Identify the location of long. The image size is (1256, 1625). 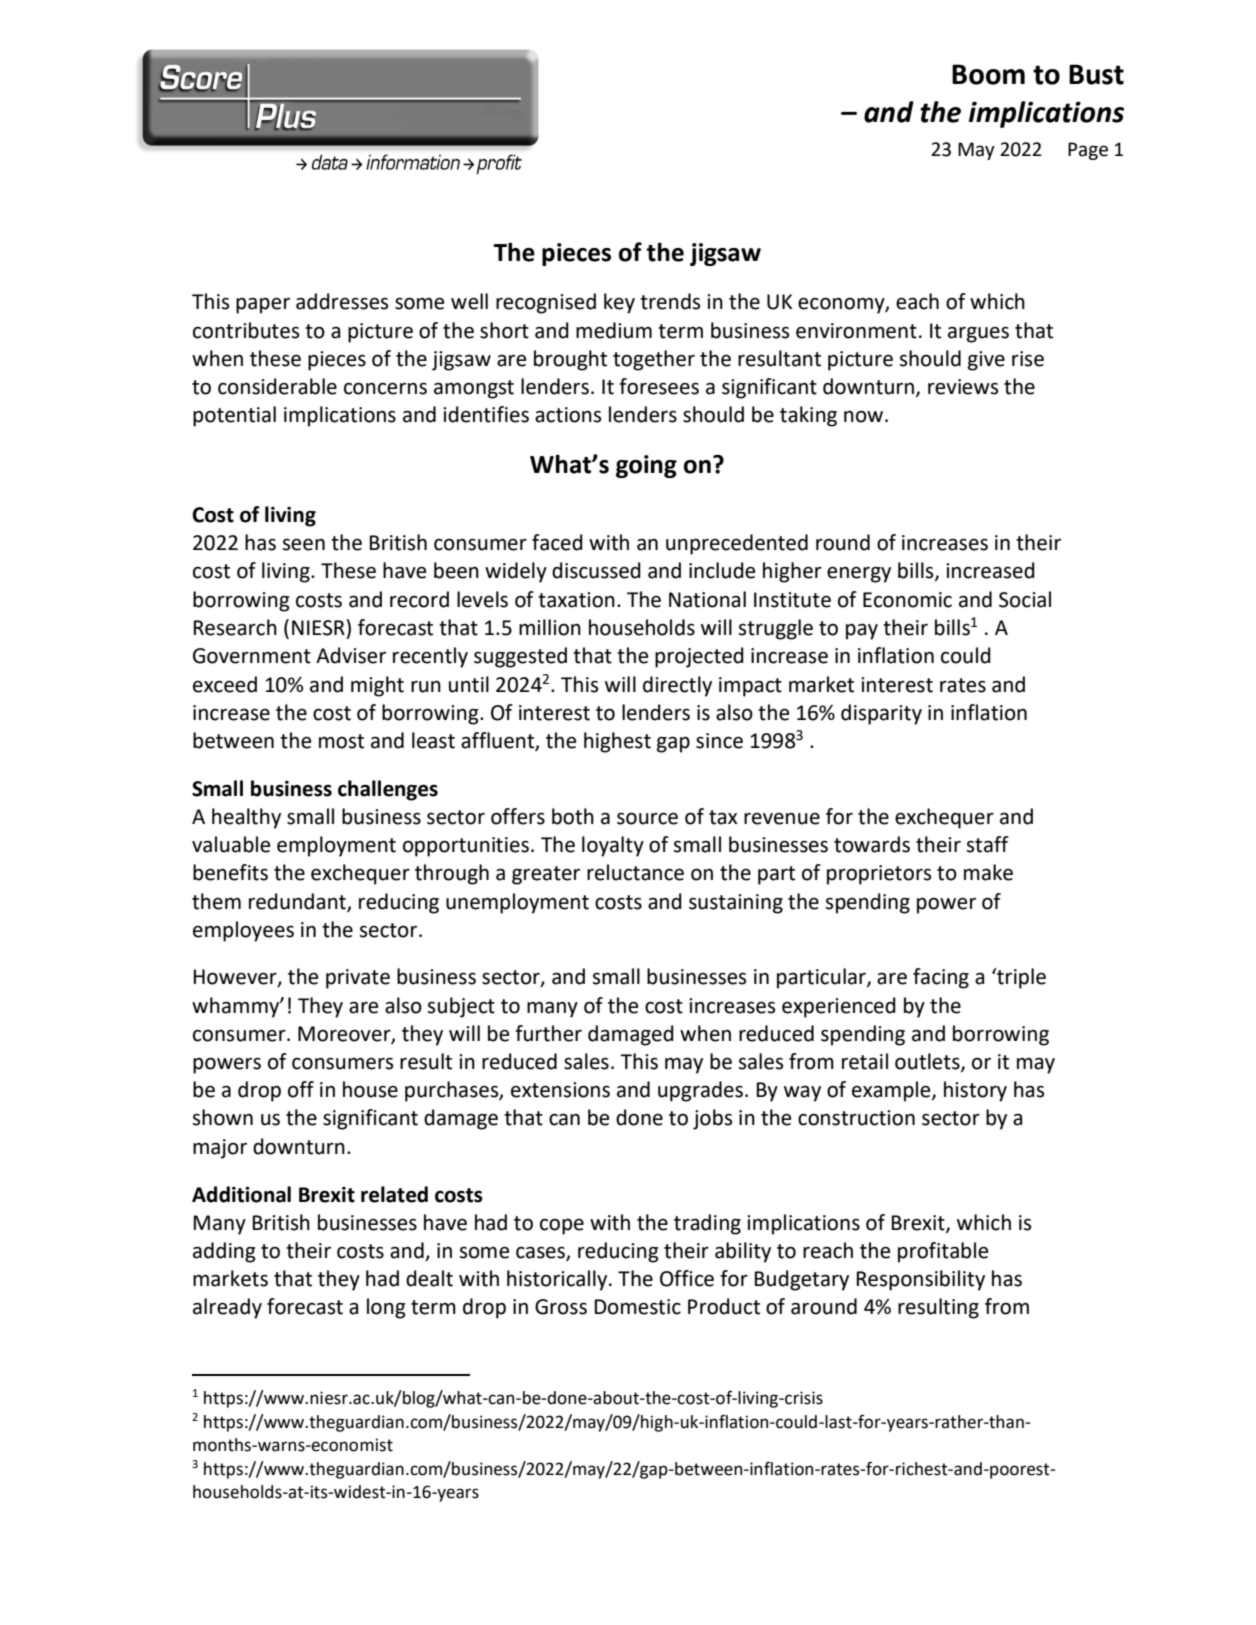
(386, 1308).
